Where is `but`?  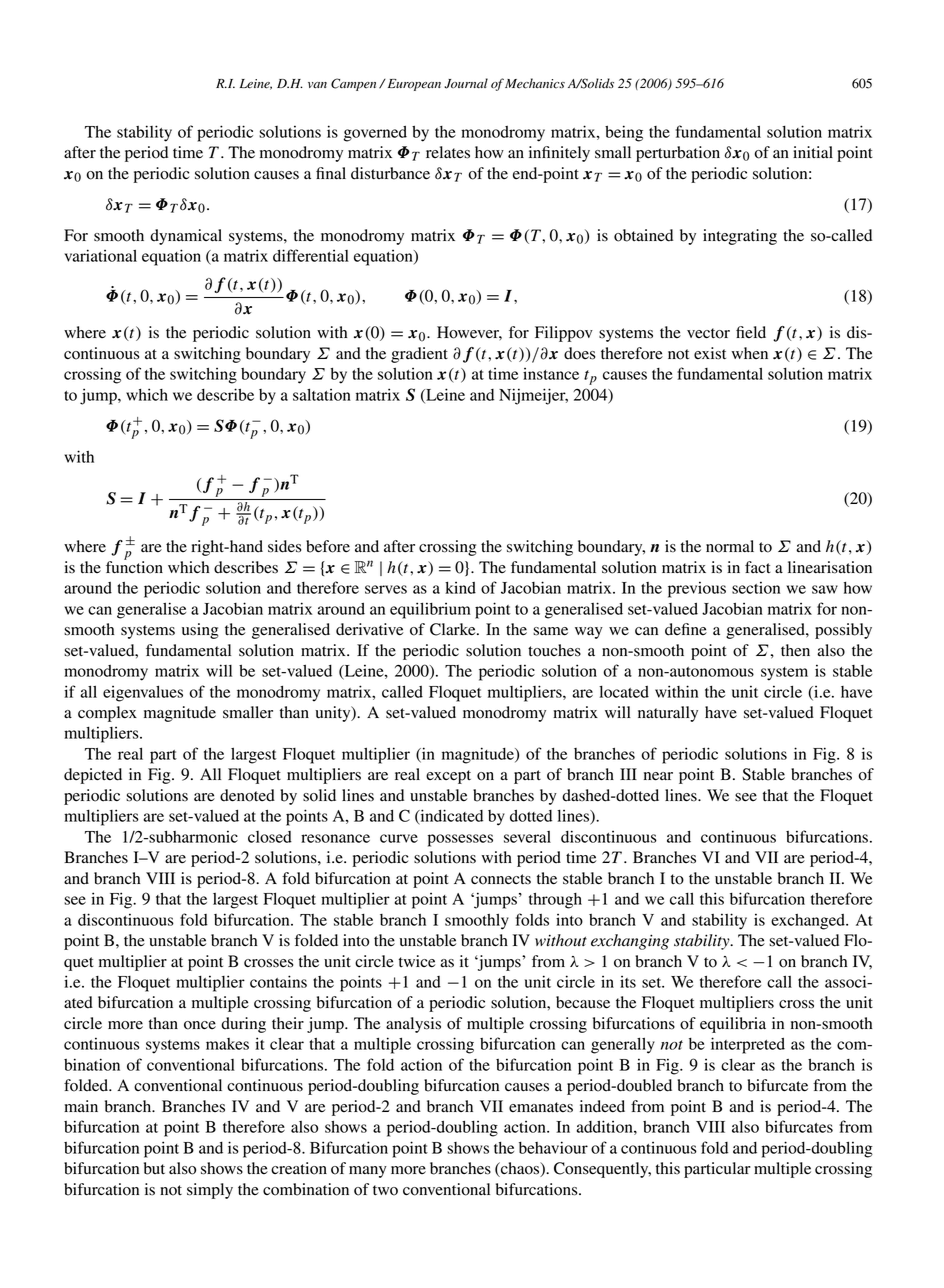 but is located at coordinates (154, 1168).
